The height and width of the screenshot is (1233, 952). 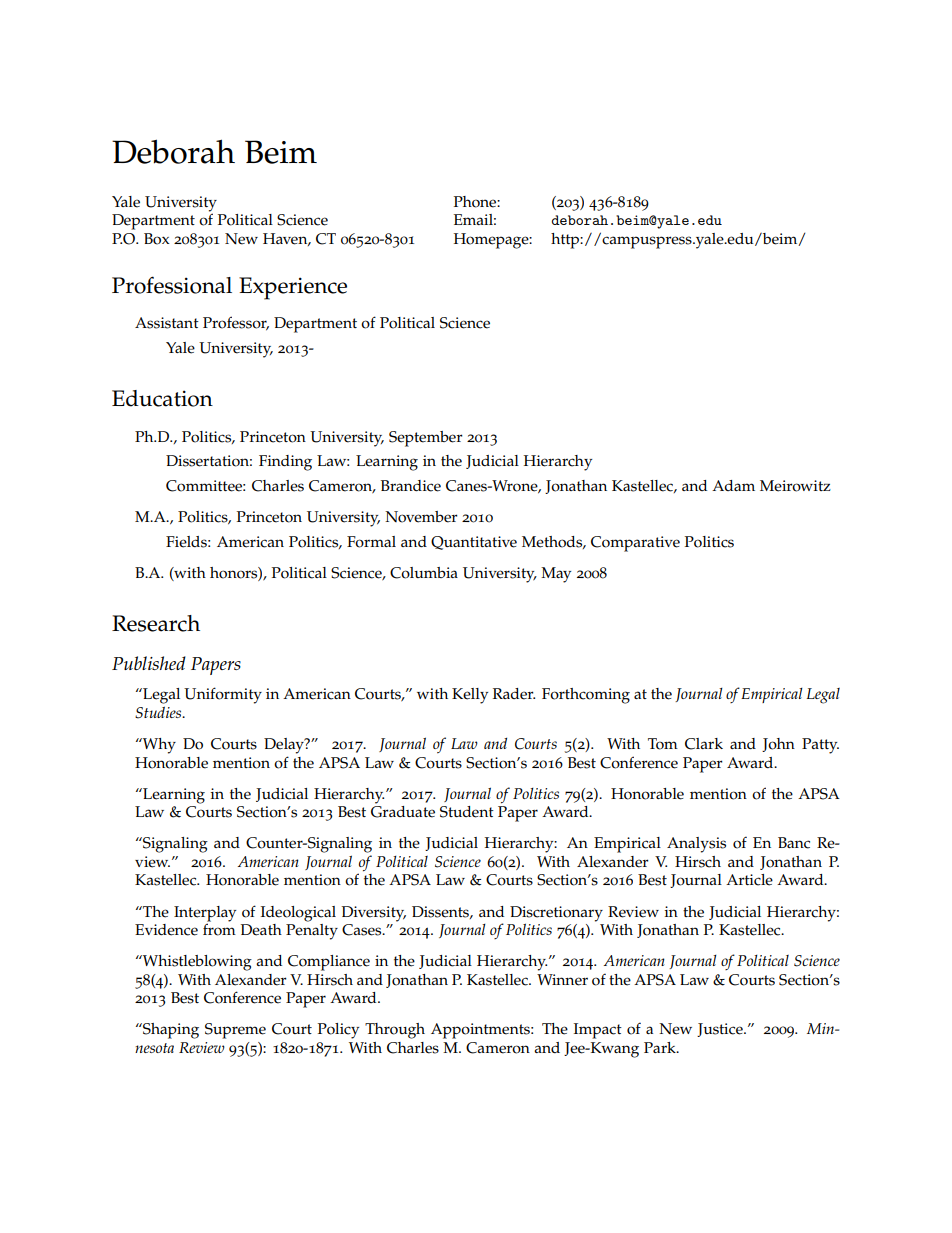 What do you see at coordinates (426, 439) in the screenshot?
I see `September` at bounding box center [426, 439].
